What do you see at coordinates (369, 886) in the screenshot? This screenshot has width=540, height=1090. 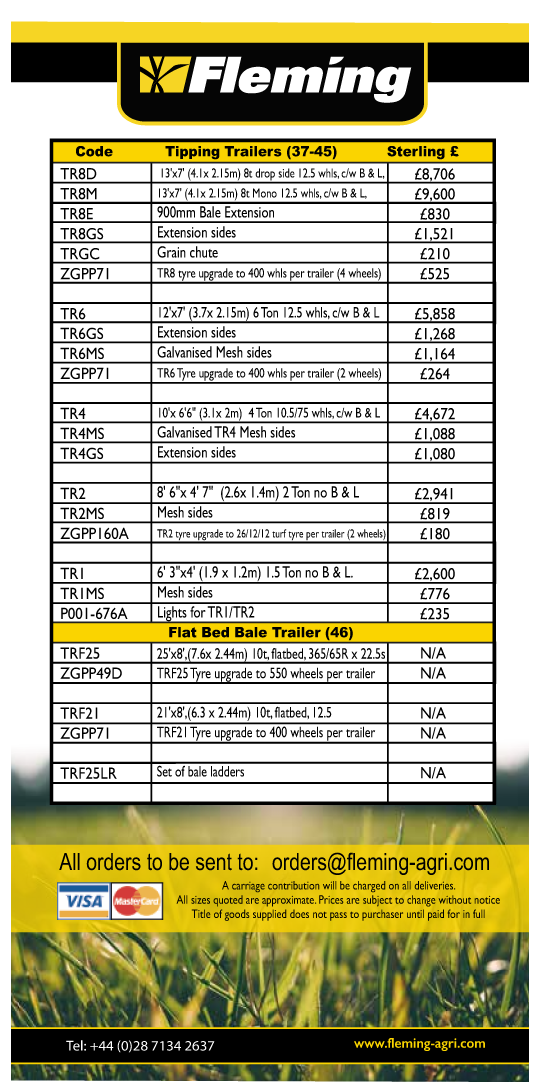 I see `charged` at bounding box center [369, 886].
